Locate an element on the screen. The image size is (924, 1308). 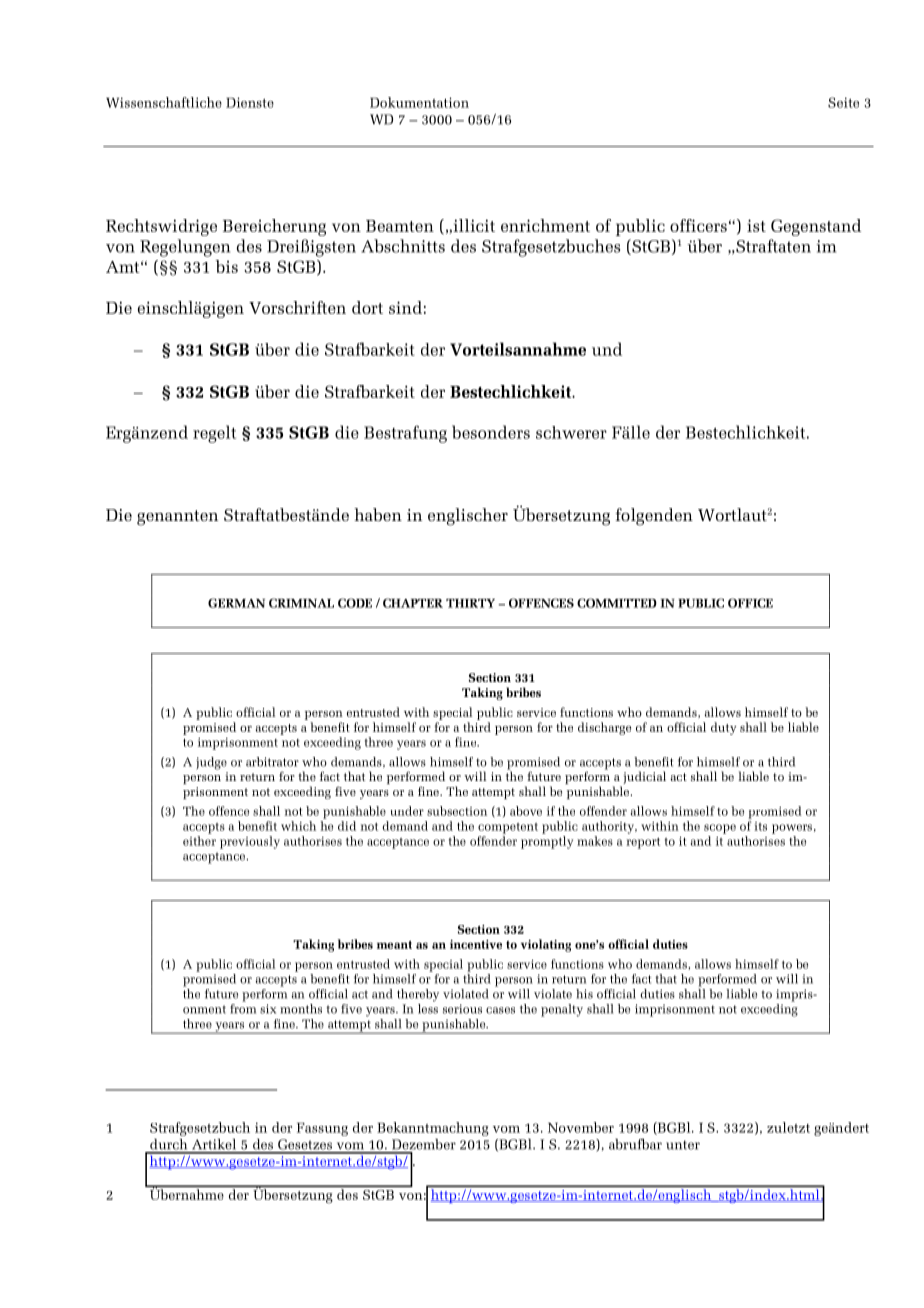
bis is located at coordinates (227, 266).
